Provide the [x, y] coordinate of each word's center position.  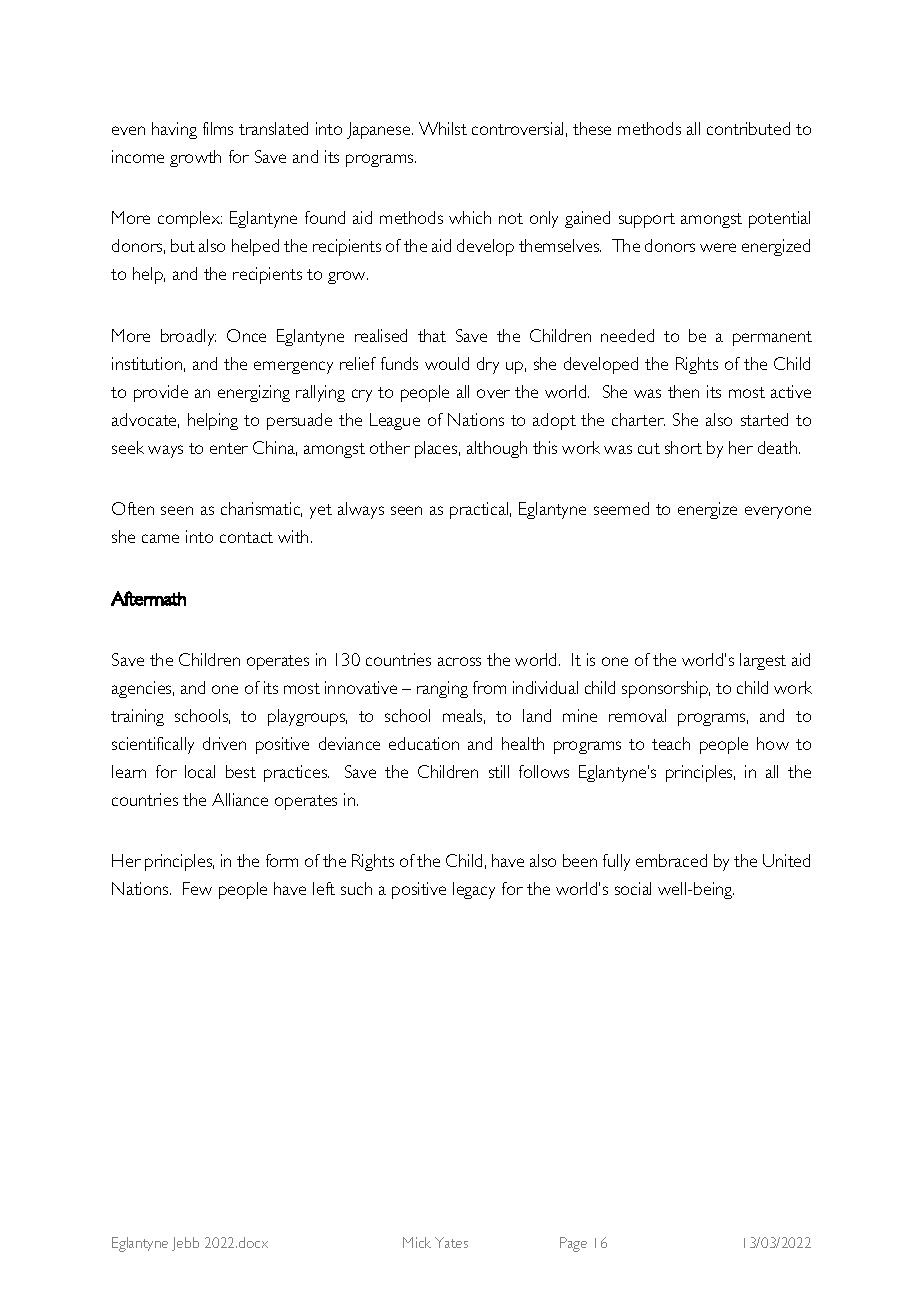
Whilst [443, 128]
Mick [417, 1242]
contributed [748, 128]
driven [224, 743]
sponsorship [666, 689]
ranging [442, 689]
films [218, 128]
